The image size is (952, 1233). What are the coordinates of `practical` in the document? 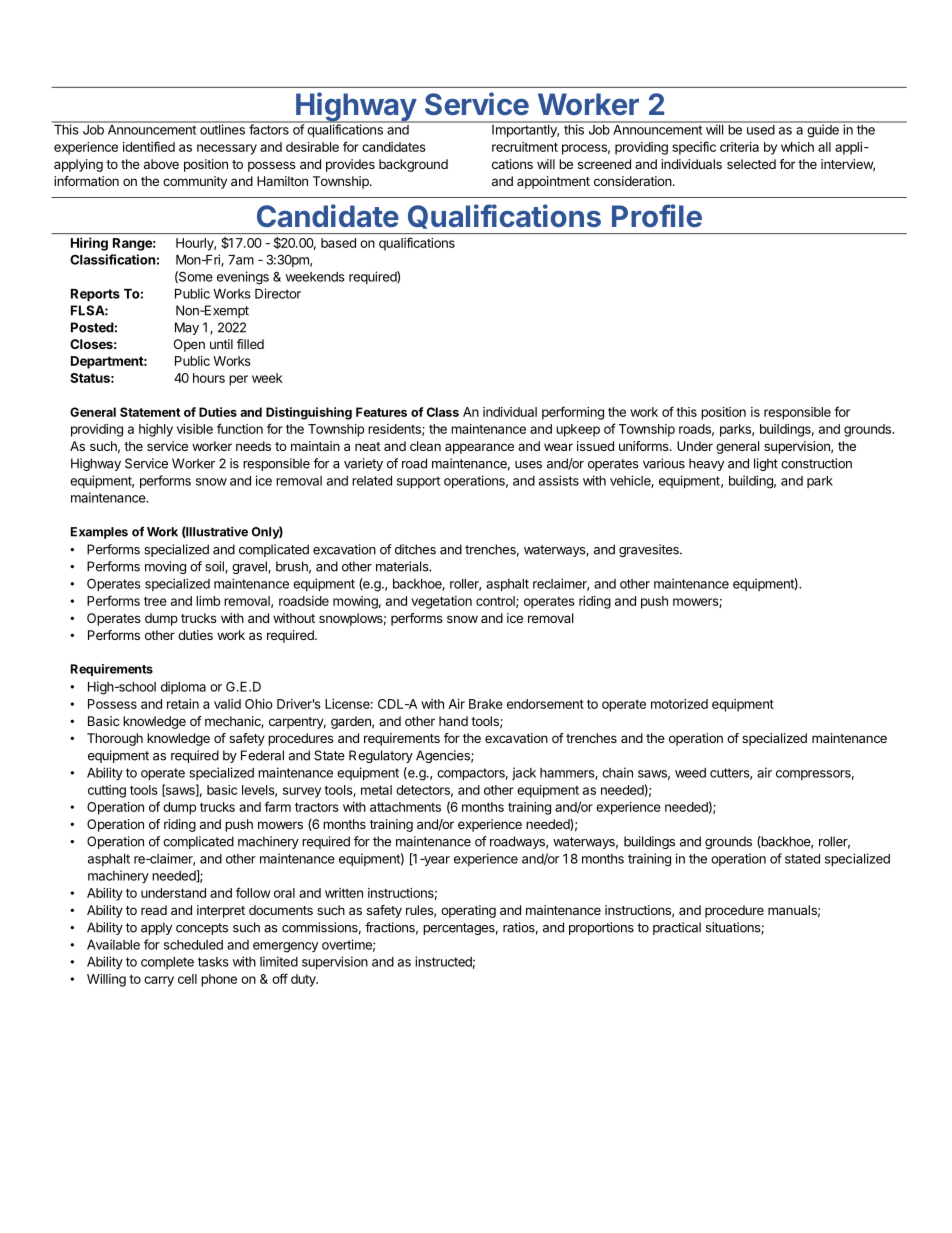 It's located at (677, 928).
